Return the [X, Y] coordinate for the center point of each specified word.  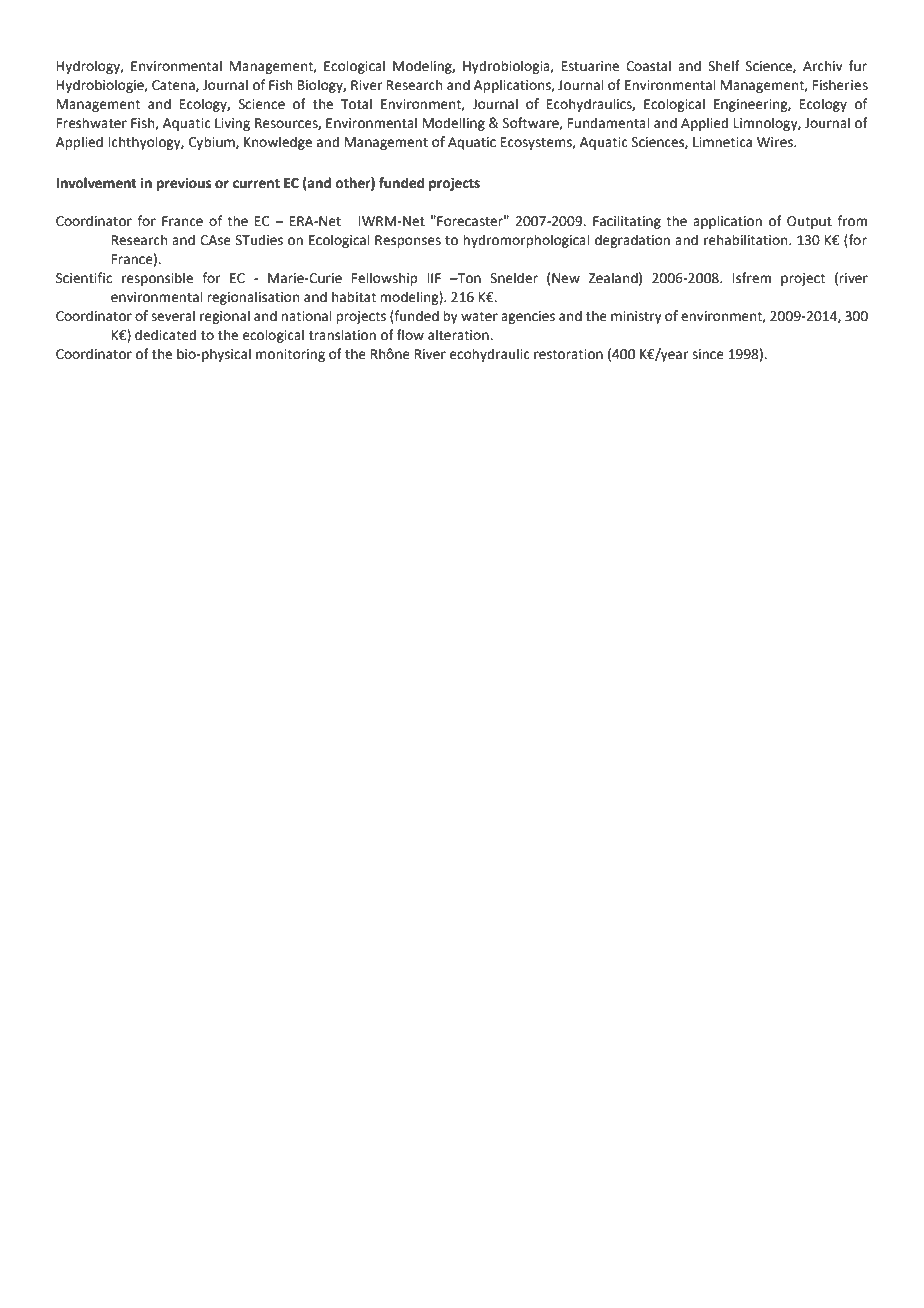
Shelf [724, 66]
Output [809, 222]
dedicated [165, 335]
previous [184, 184]
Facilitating [627, 222]
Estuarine [590, 66]
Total [356, 104]
